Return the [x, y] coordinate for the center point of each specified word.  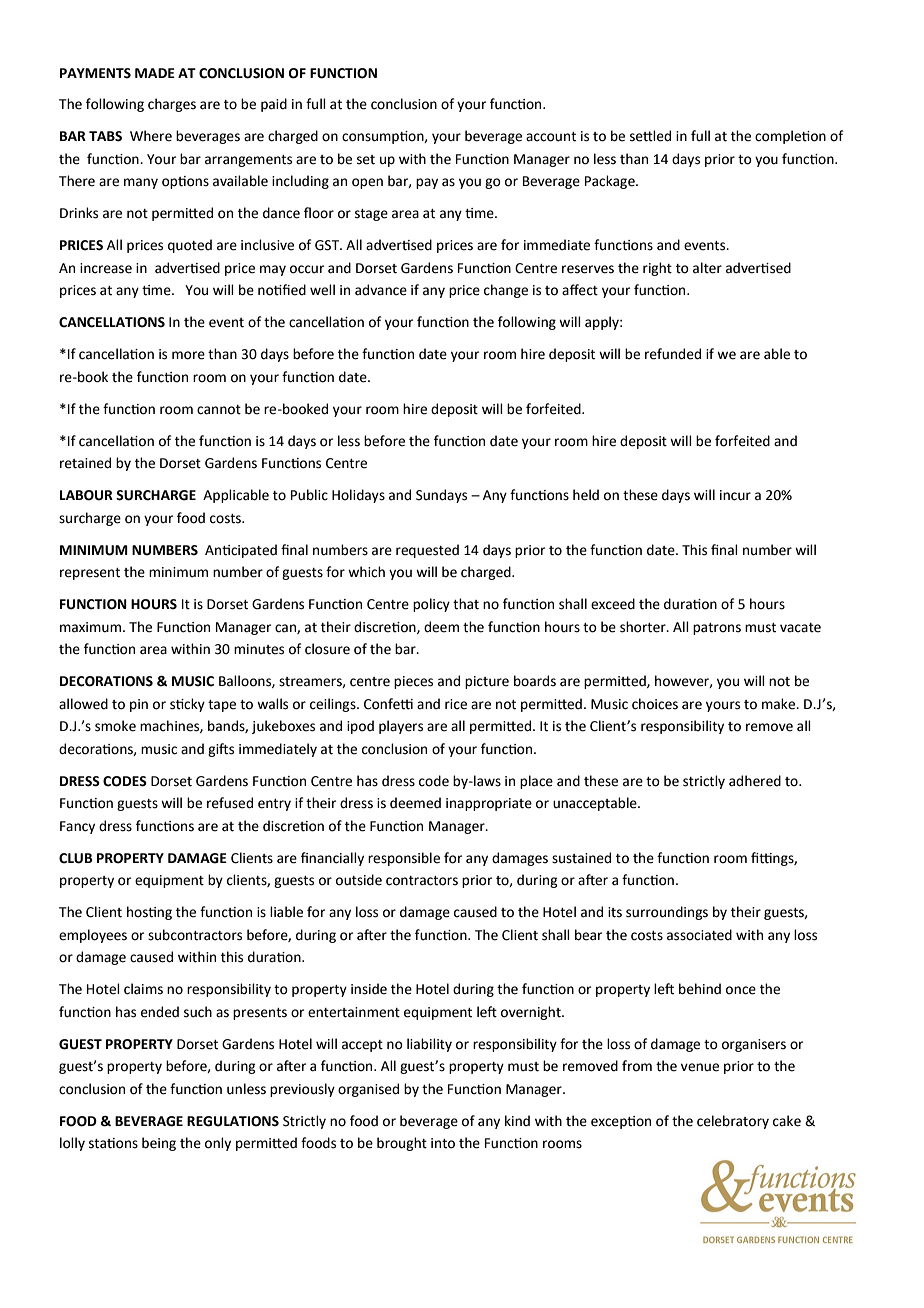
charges [172, 105]
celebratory [733, 1122]
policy [431, 605]
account [551, 137]
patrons [717, 629]
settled [650, 136]
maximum [92, 627]
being [159, 1144]
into [443, 1143]
